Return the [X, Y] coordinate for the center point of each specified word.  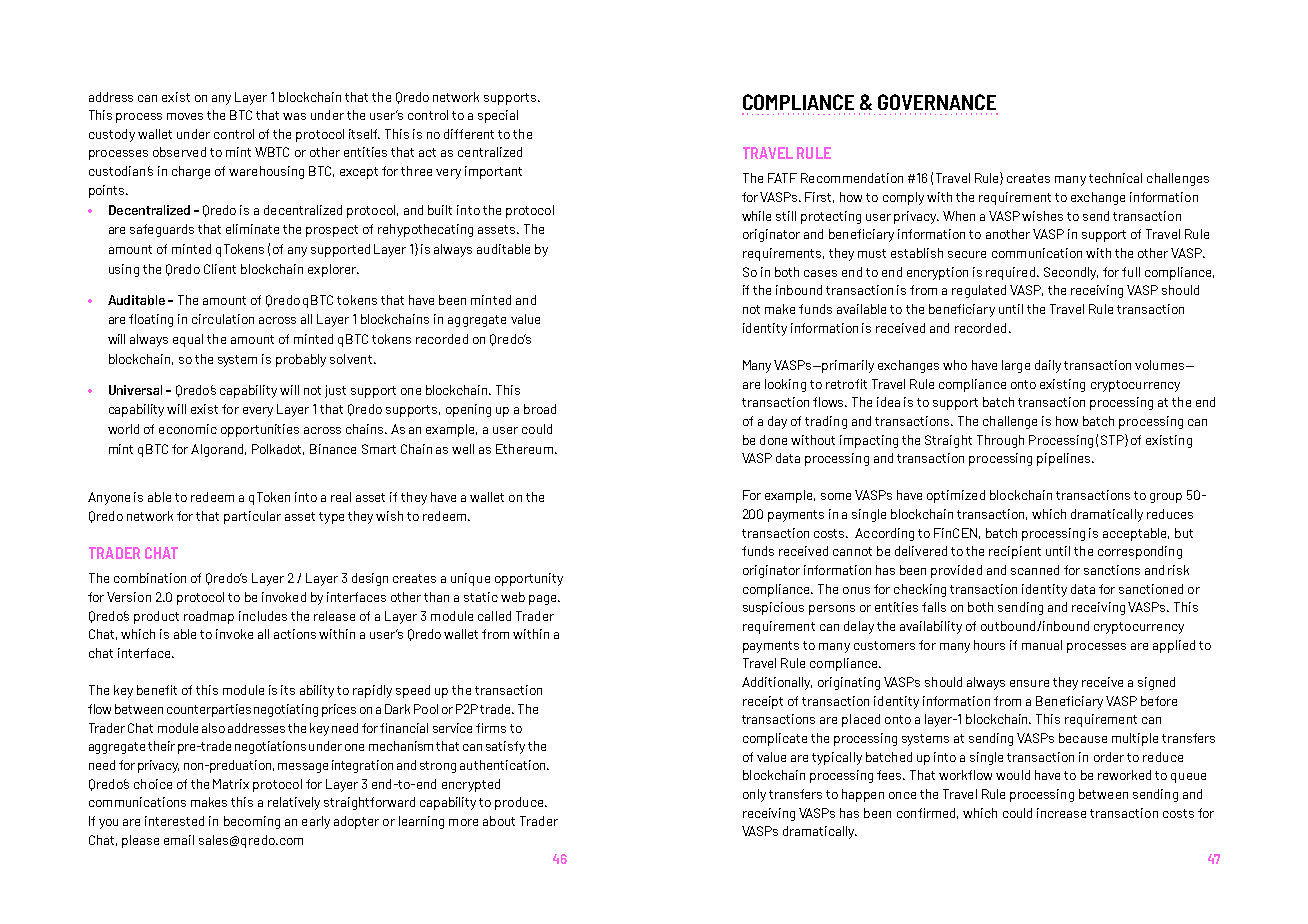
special [498, 116]
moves [185, 116]
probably [301, 360]
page [544, 600]
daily [1048, 366]
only [754, 795]
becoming [252, 822]
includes [263, 616]
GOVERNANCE [937, 102]
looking [785, 385]
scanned [1035, 570]
